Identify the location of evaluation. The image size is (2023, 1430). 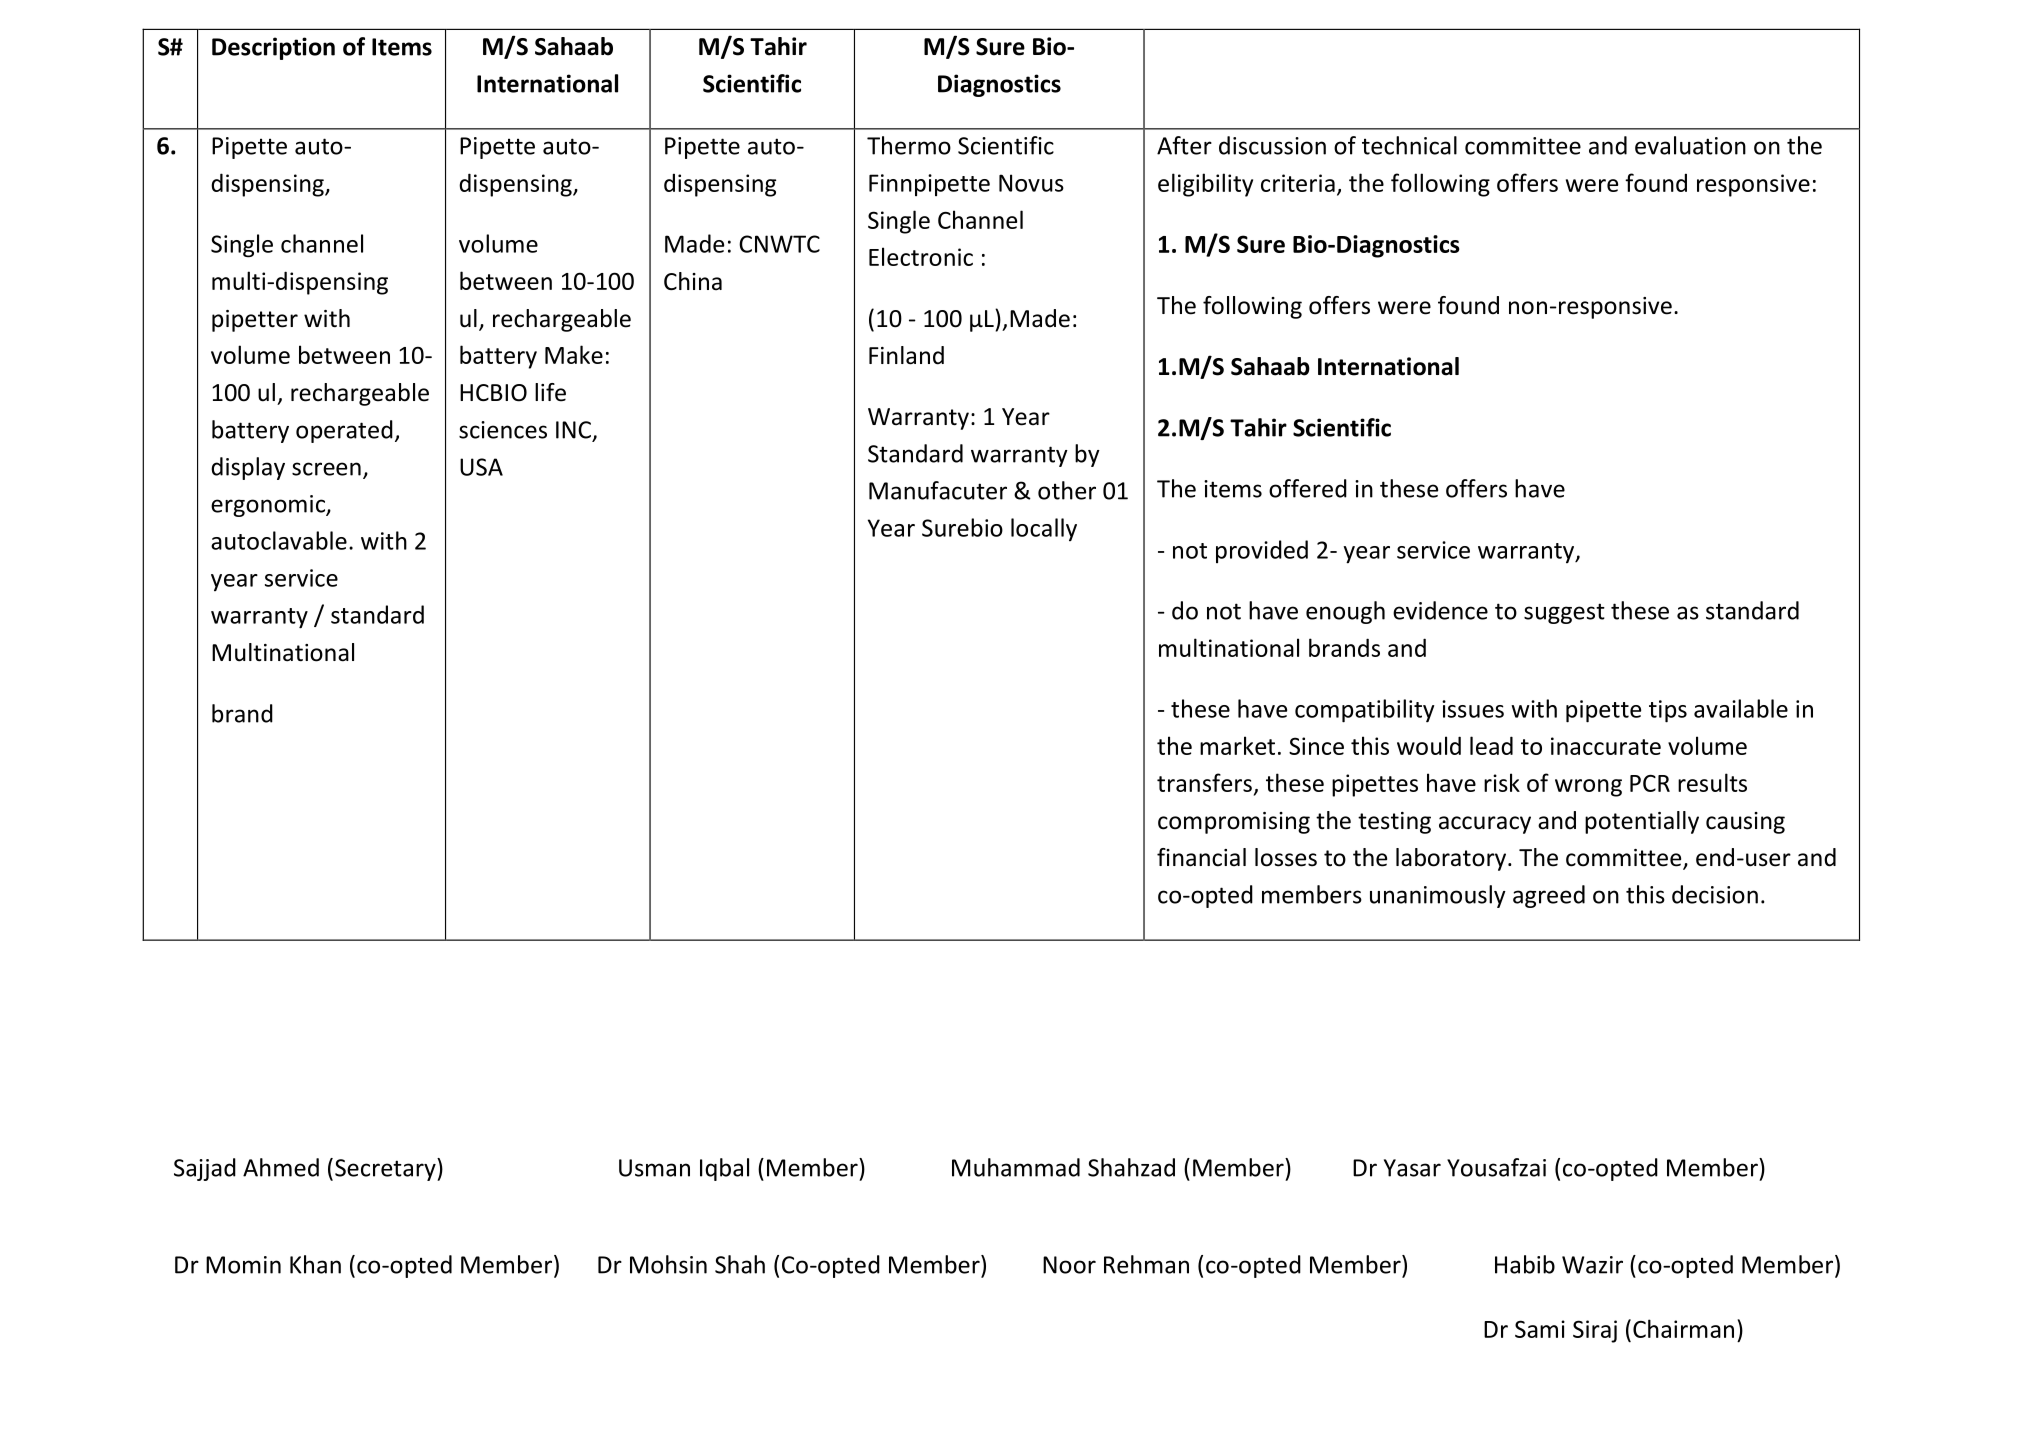
(1690, 145).
